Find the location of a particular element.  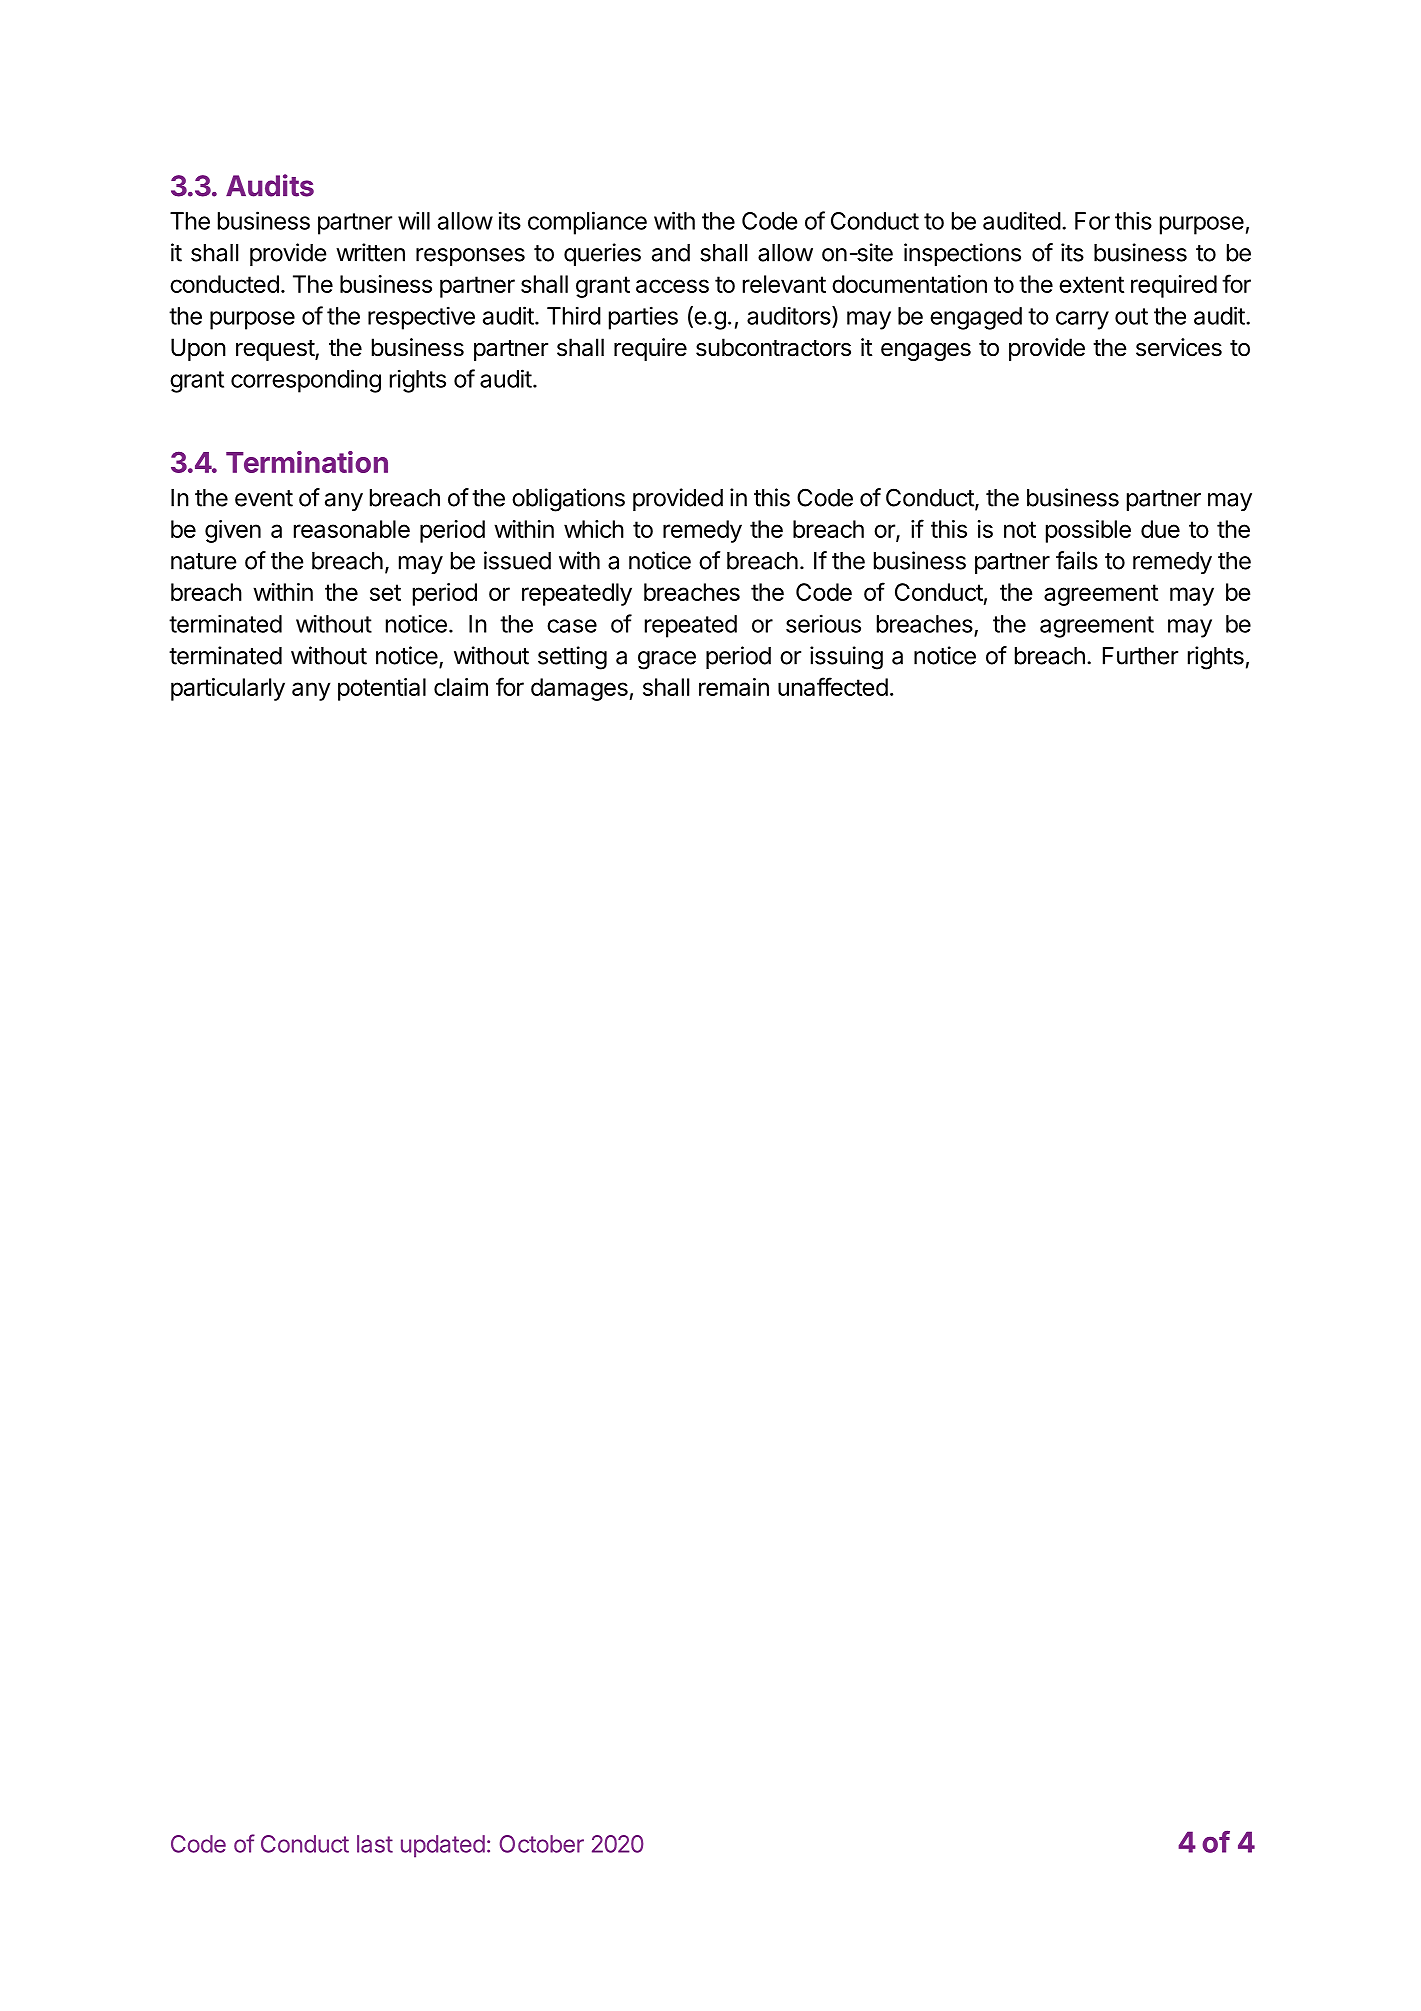

October is located at coordinates (542, 1844).
